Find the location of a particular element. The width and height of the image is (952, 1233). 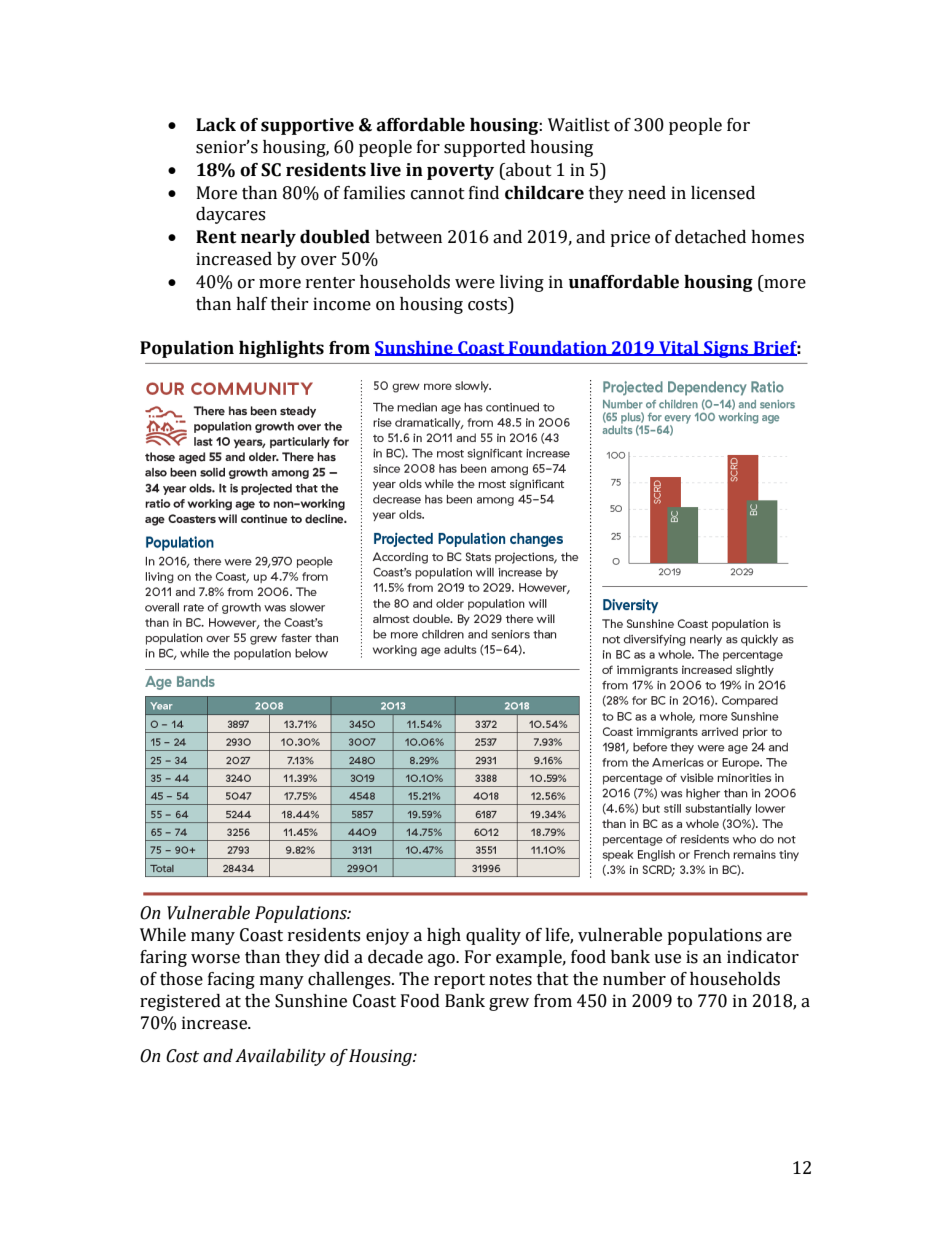

Availability is located at coordinates (280, 1057).
